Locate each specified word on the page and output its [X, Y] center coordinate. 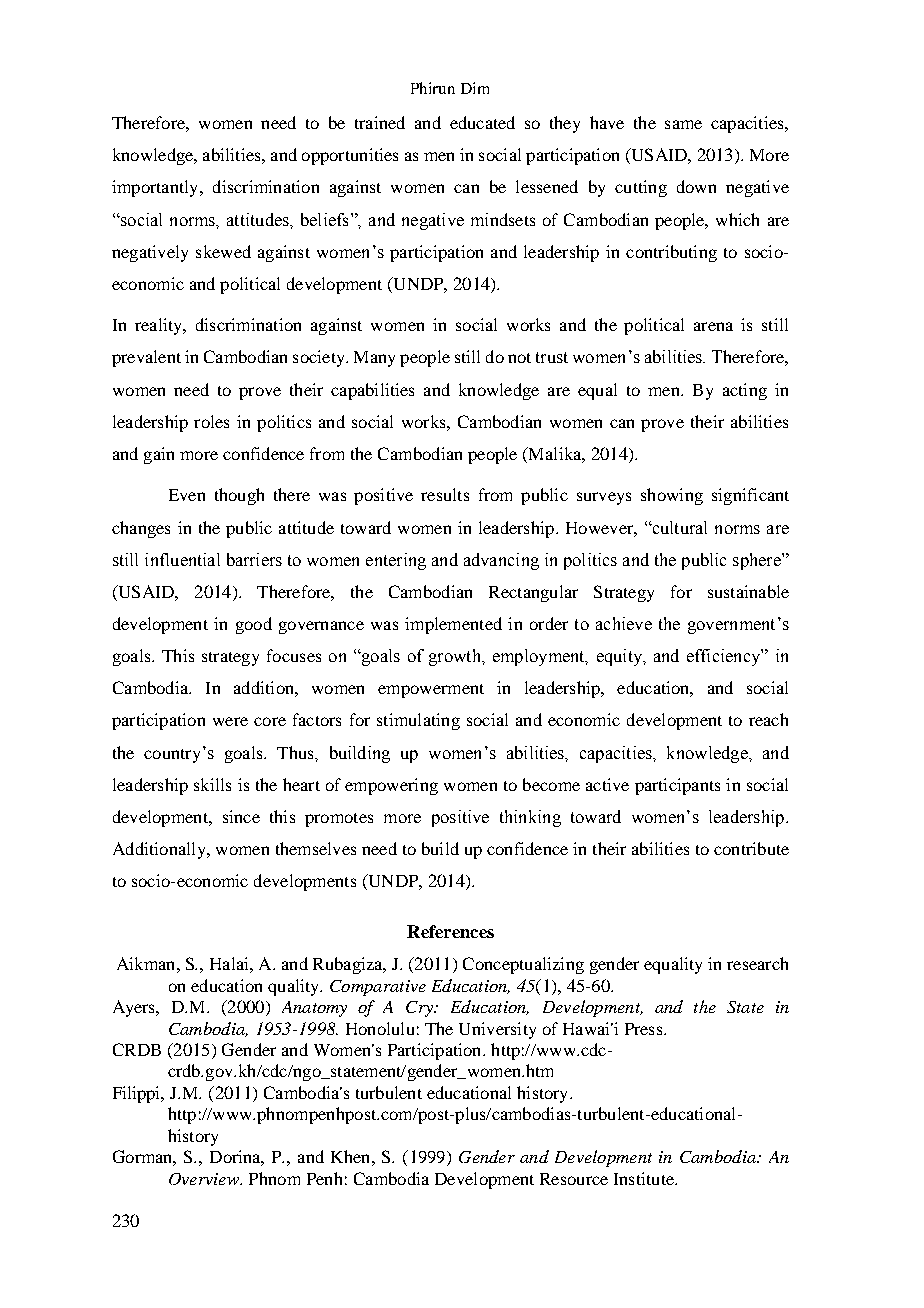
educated [482, 122]
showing [672, 496]
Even [187, 495]
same [683, 124]
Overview [205, 1179]
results [445, 494]
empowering [391, 786]
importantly [156, 188]
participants [677, 786]
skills [212, 784]
